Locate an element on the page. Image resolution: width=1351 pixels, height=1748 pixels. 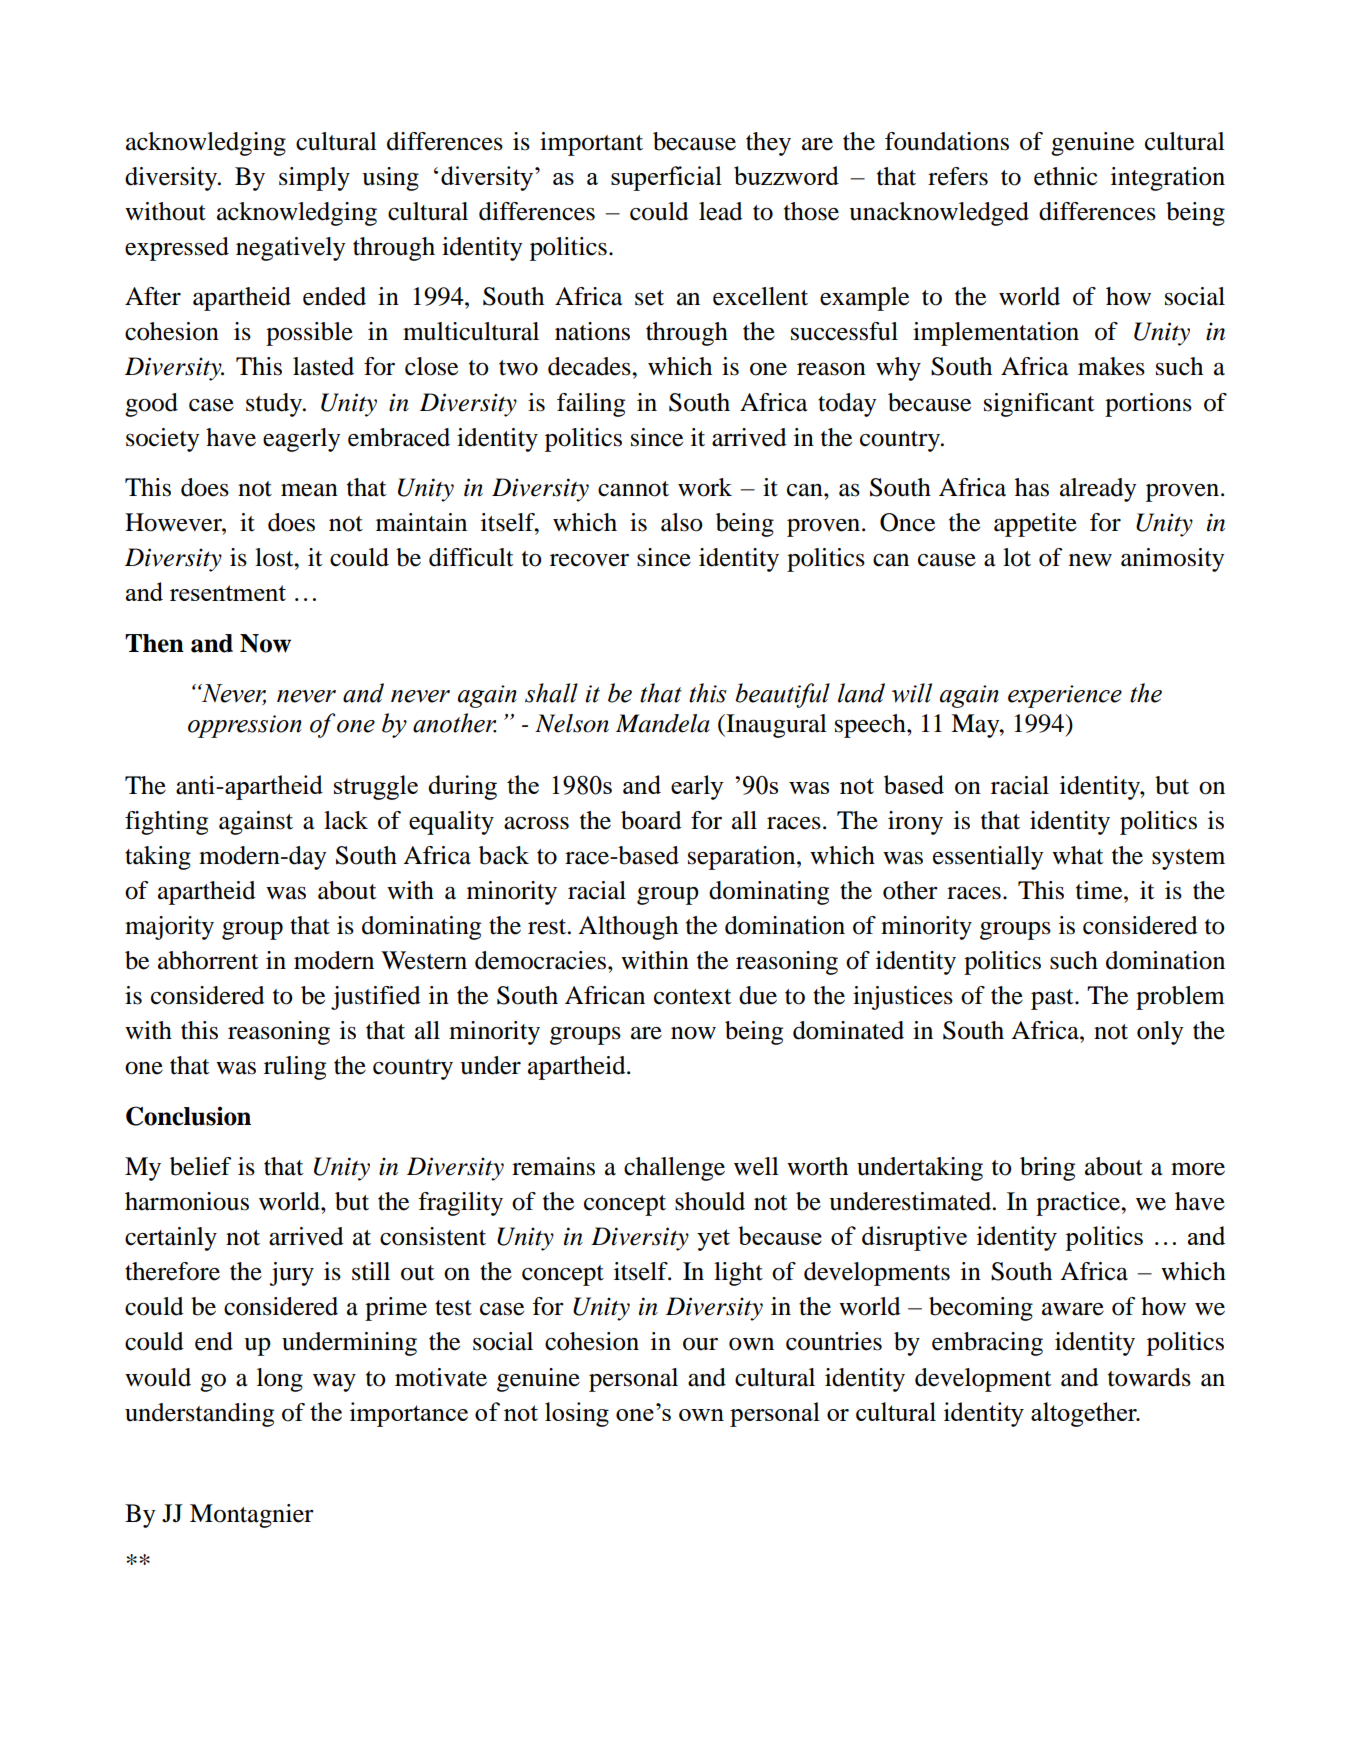
ethnic is located at coordinates (1065, 176).
